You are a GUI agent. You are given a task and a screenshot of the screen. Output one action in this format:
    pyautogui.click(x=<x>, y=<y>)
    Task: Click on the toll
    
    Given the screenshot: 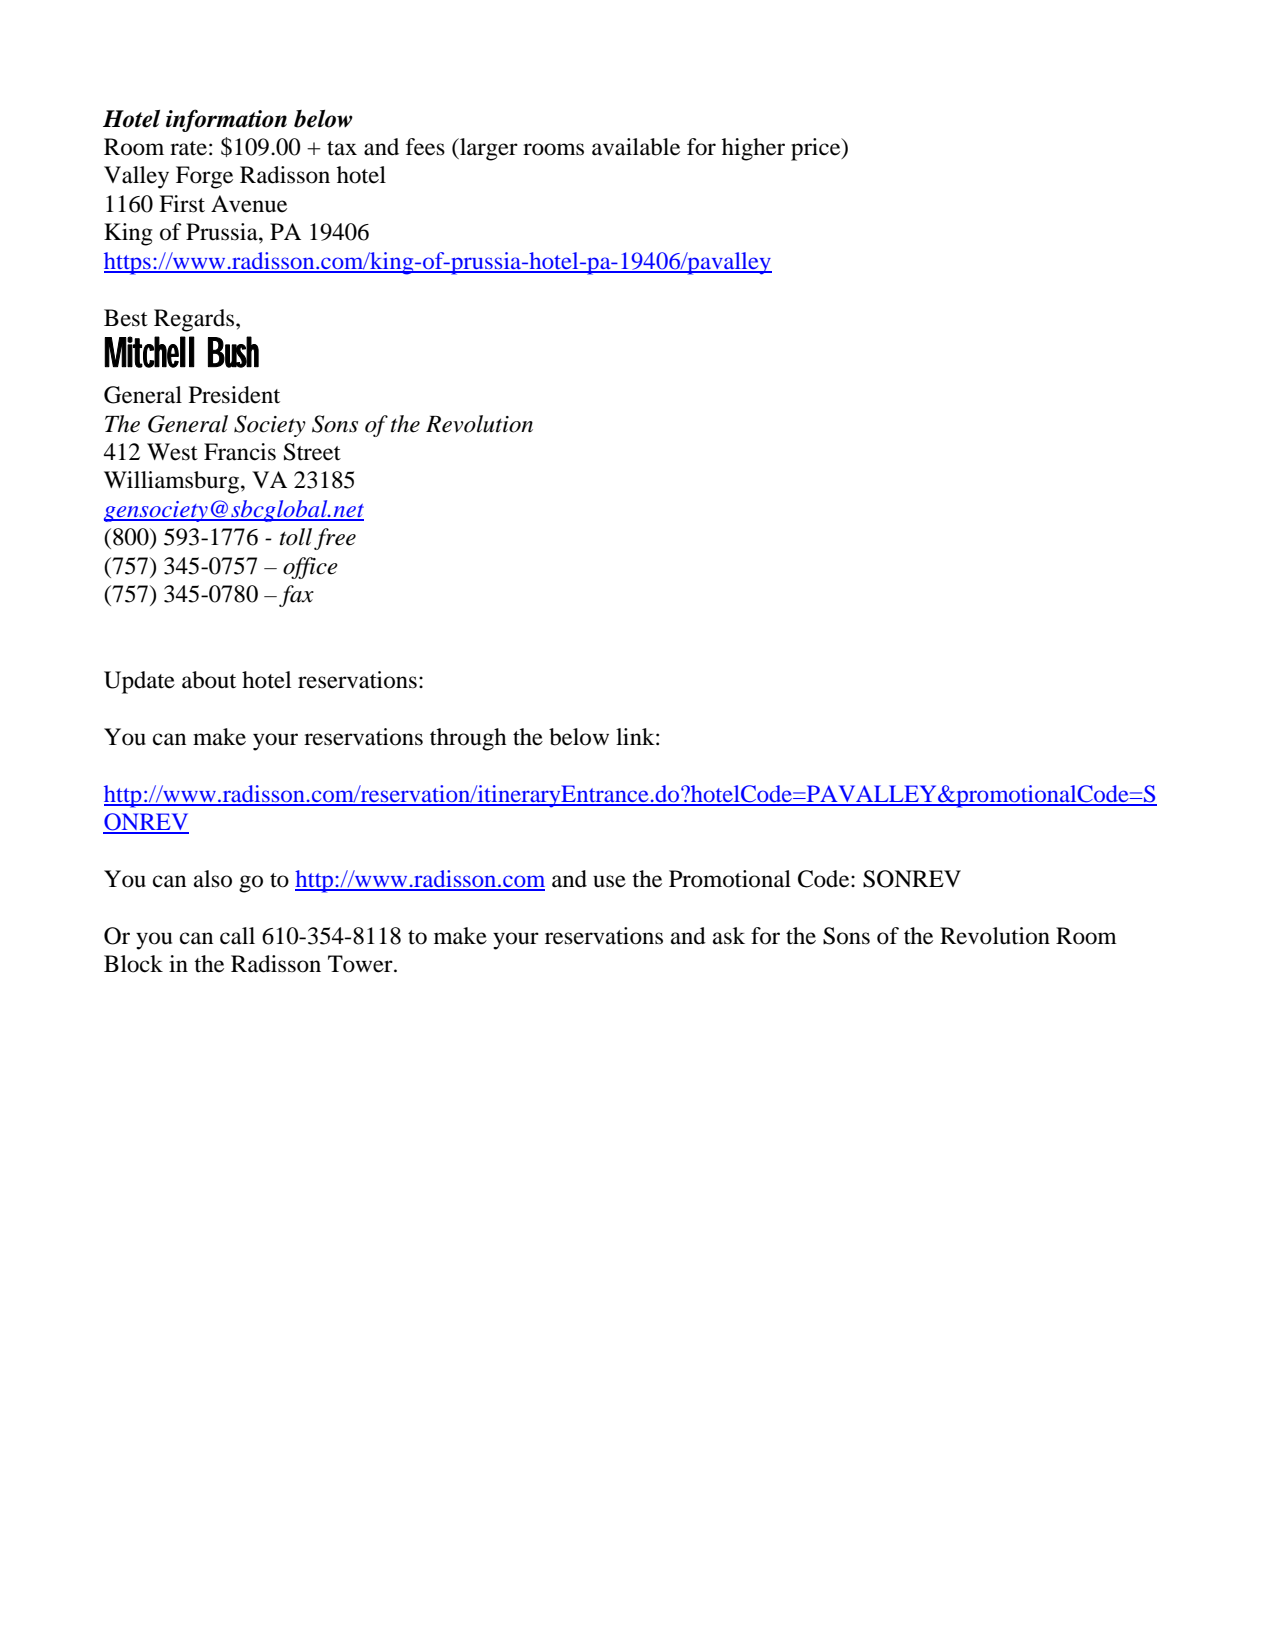 What is the action you would take?
    pyautogui.click(x=296, y=537)
